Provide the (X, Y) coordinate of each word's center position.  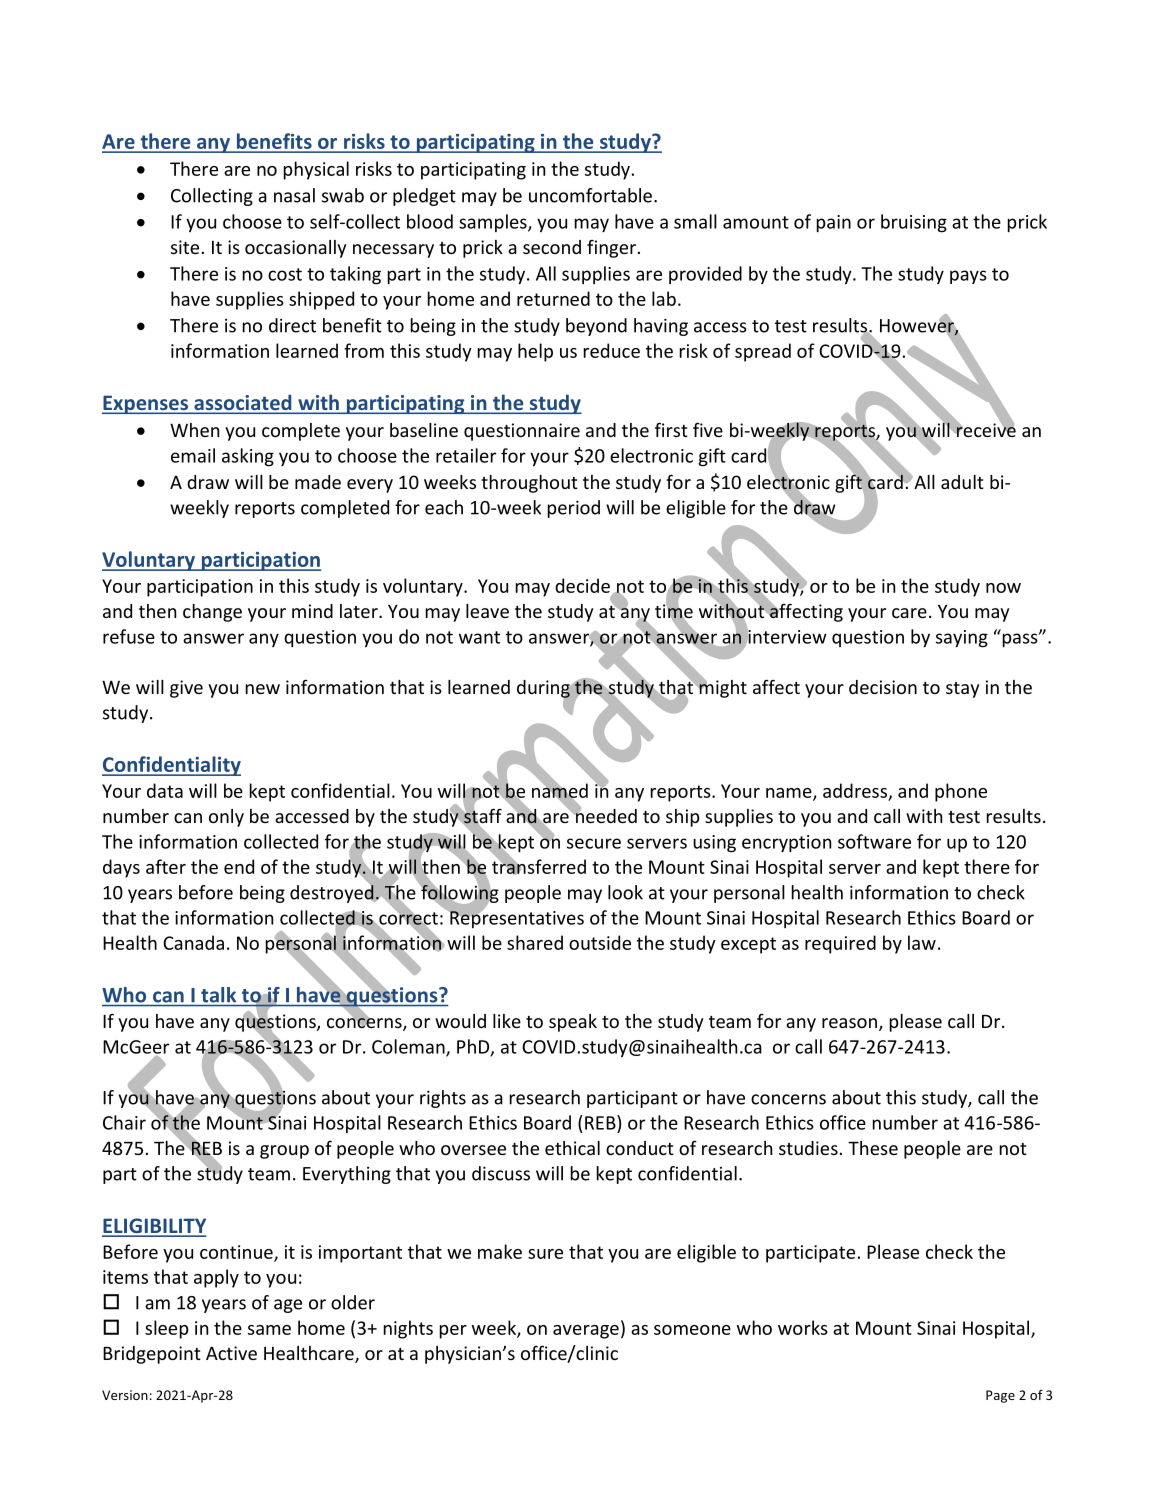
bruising (914, 223)
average (586, 1332)
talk (218, 995)
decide (582, 585)
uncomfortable (590, 195)
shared (535, 942)
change (212, 613)
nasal (294, 195)
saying (962, 639)
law (922, 942)
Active (231, 1353)
